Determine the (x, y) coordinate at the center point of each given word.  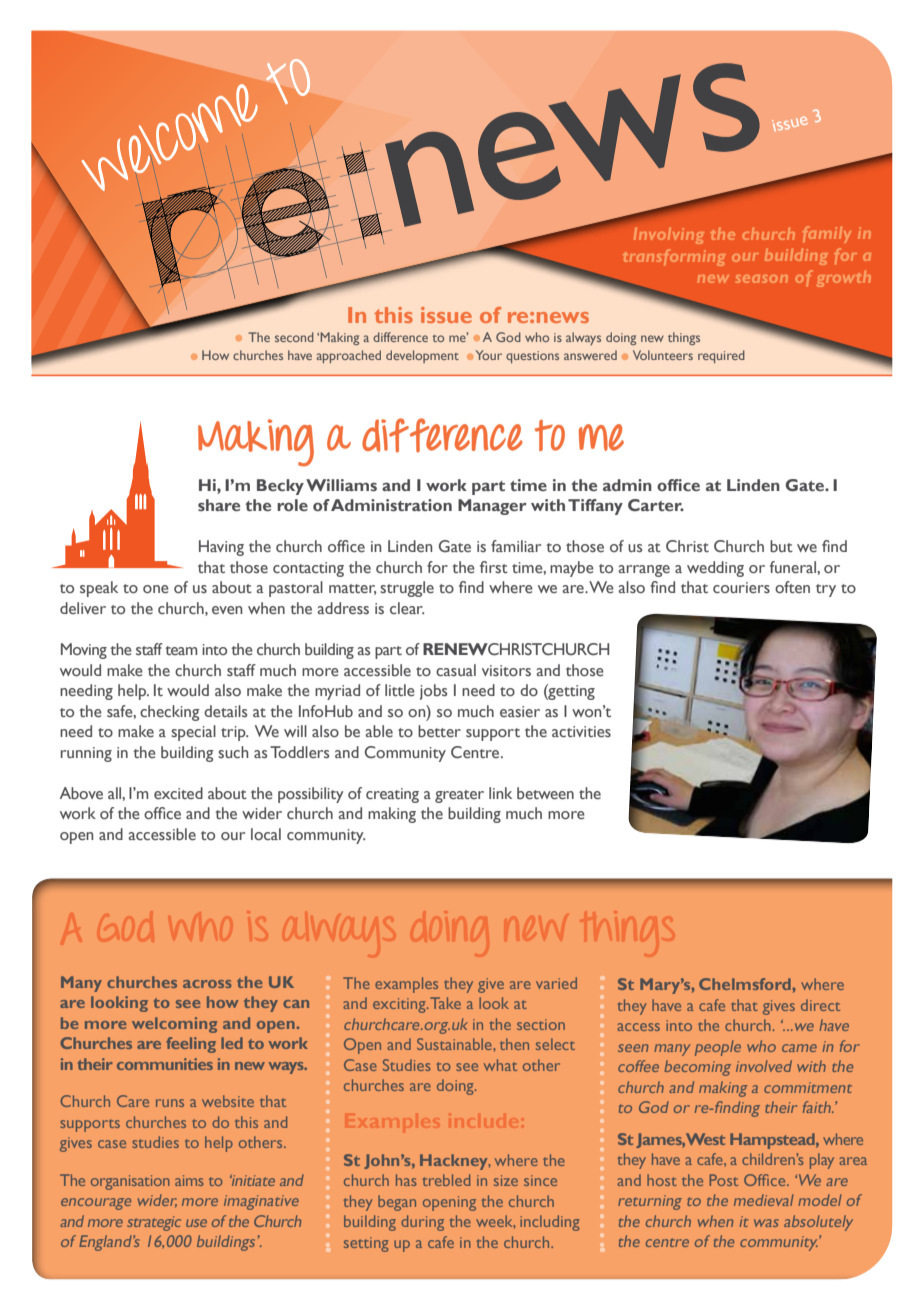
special (193, 733)
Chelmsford (746, 984)
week (495, 1222)
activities (581, 732)
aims (189, 1180)
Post (724, 1180)
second (294, 337)
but (781, 546)
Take (445, 1003)
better (439, 731)
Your (489, 355)
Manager (492, 507)
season (761, 279)
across (207, 984)
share (219, 505)
